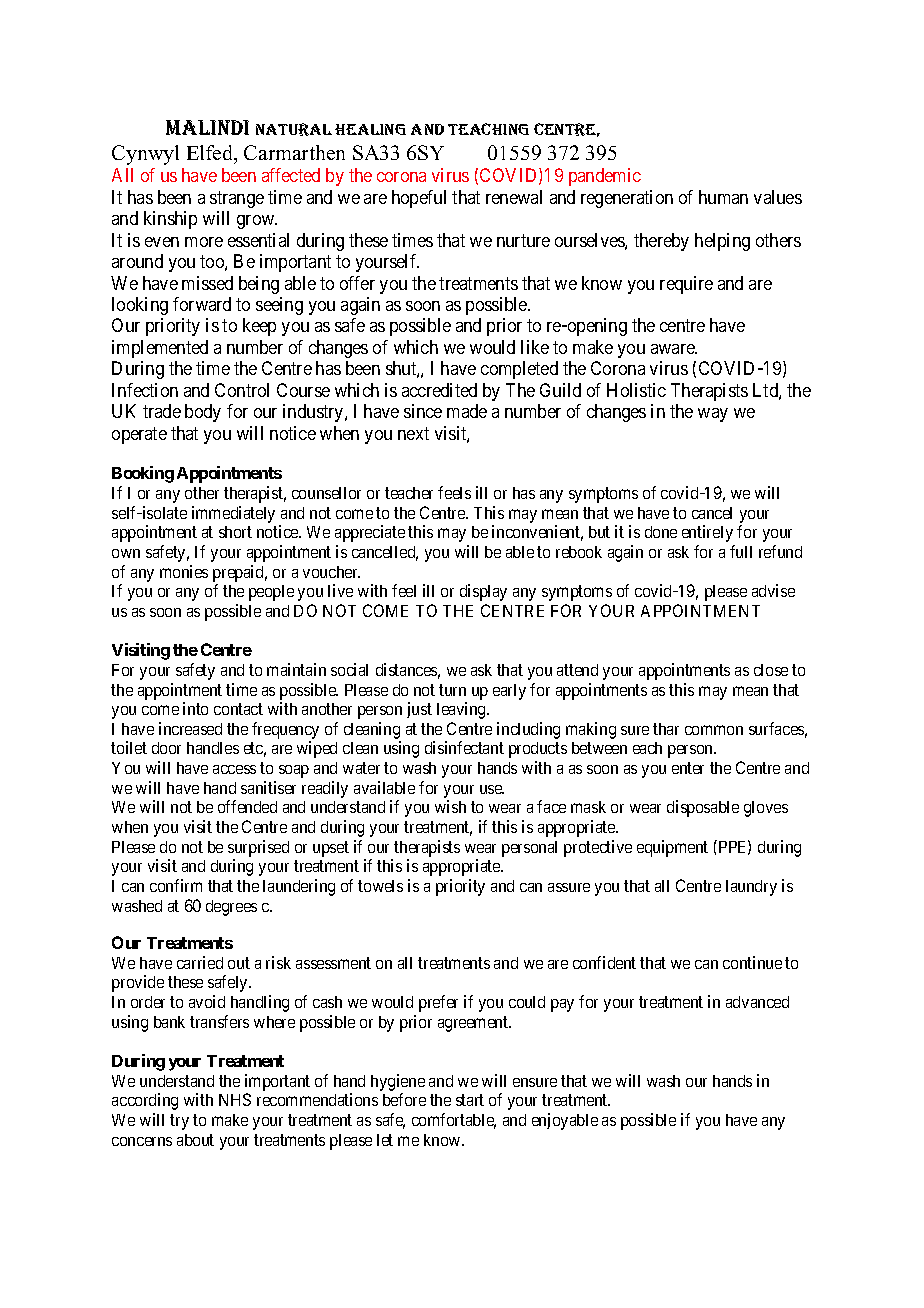  I want to click on monies, so click(184, 571).
